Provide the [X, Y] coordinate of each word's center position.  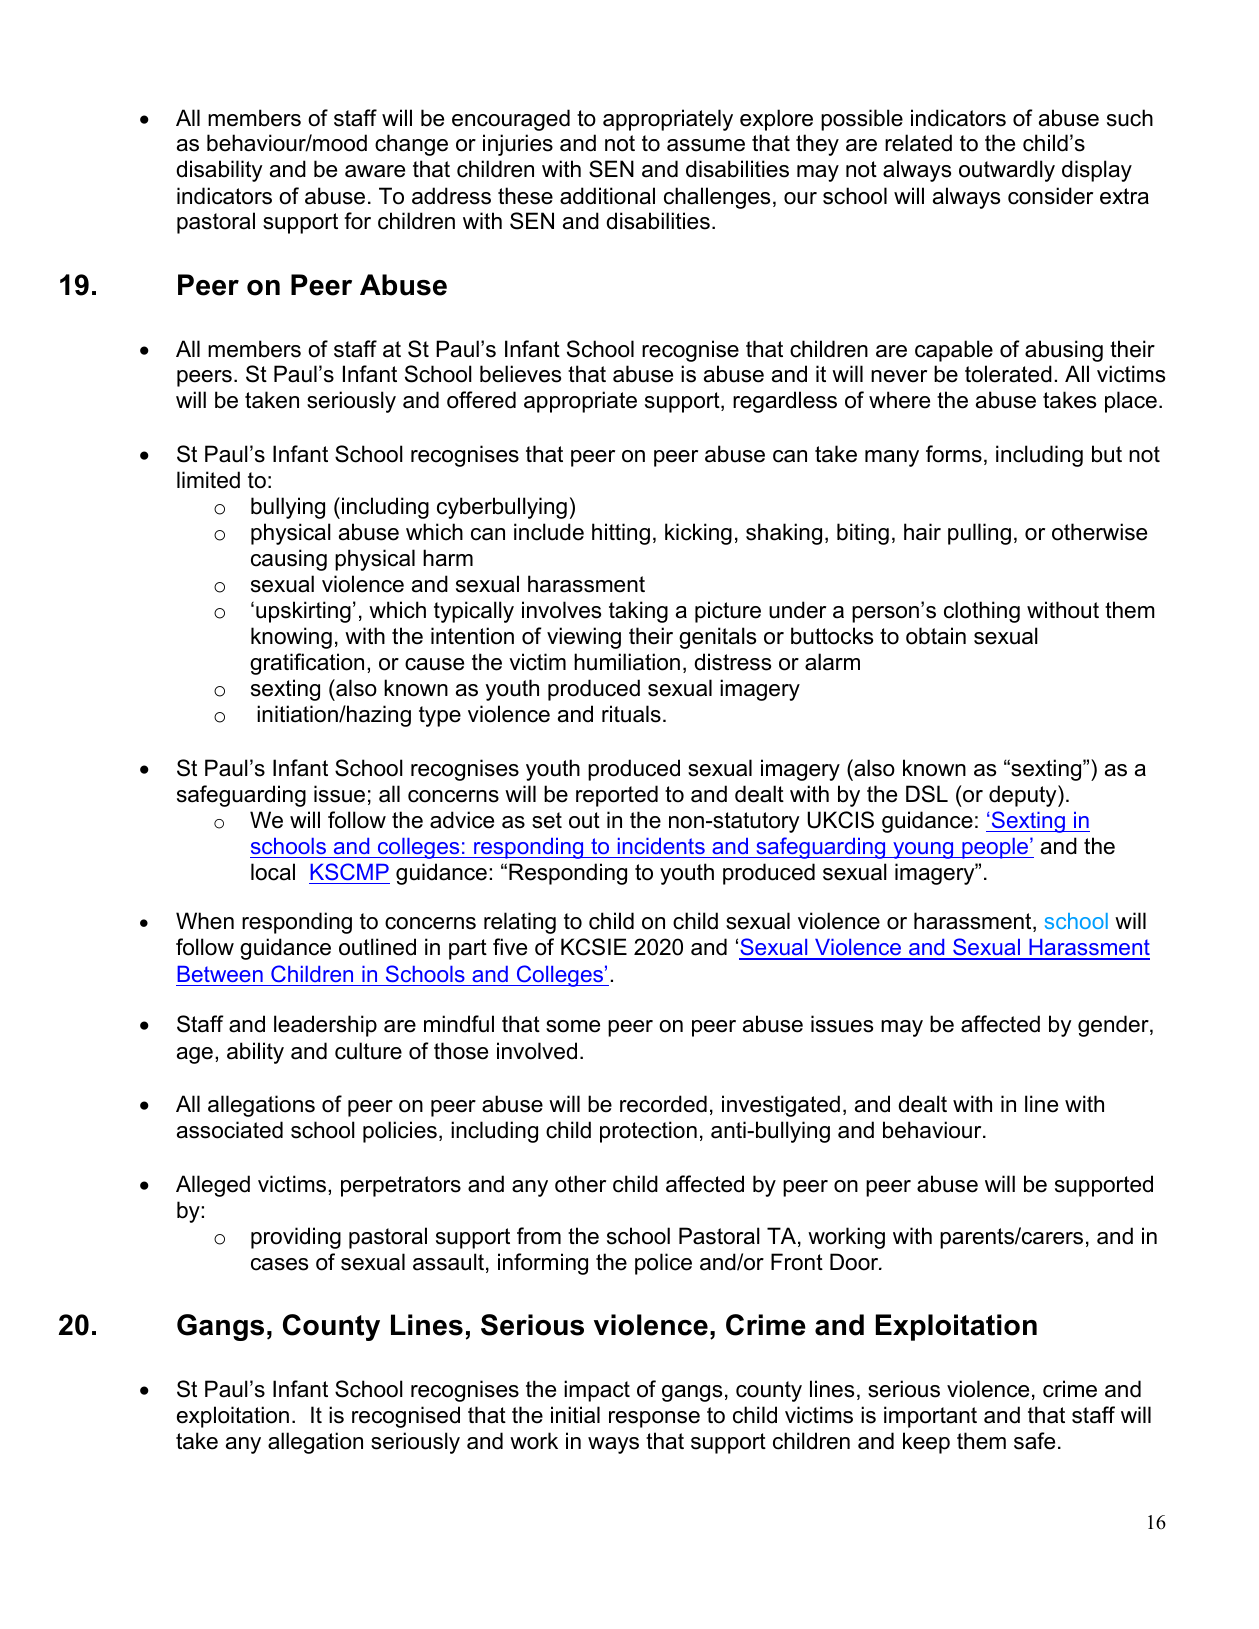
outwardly [1007, 171]
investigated [781, 1106]
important [930, 1417]
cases [279, 1264]
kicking [698, 534]
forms [954, 454]
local [273, 872]
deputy [1024, 796]
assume [706, 145]
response [654, 1419]
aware [375, 171]
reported [617, 796]
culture [368, 1051]
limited [208, 480]
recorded [663, 1104]
